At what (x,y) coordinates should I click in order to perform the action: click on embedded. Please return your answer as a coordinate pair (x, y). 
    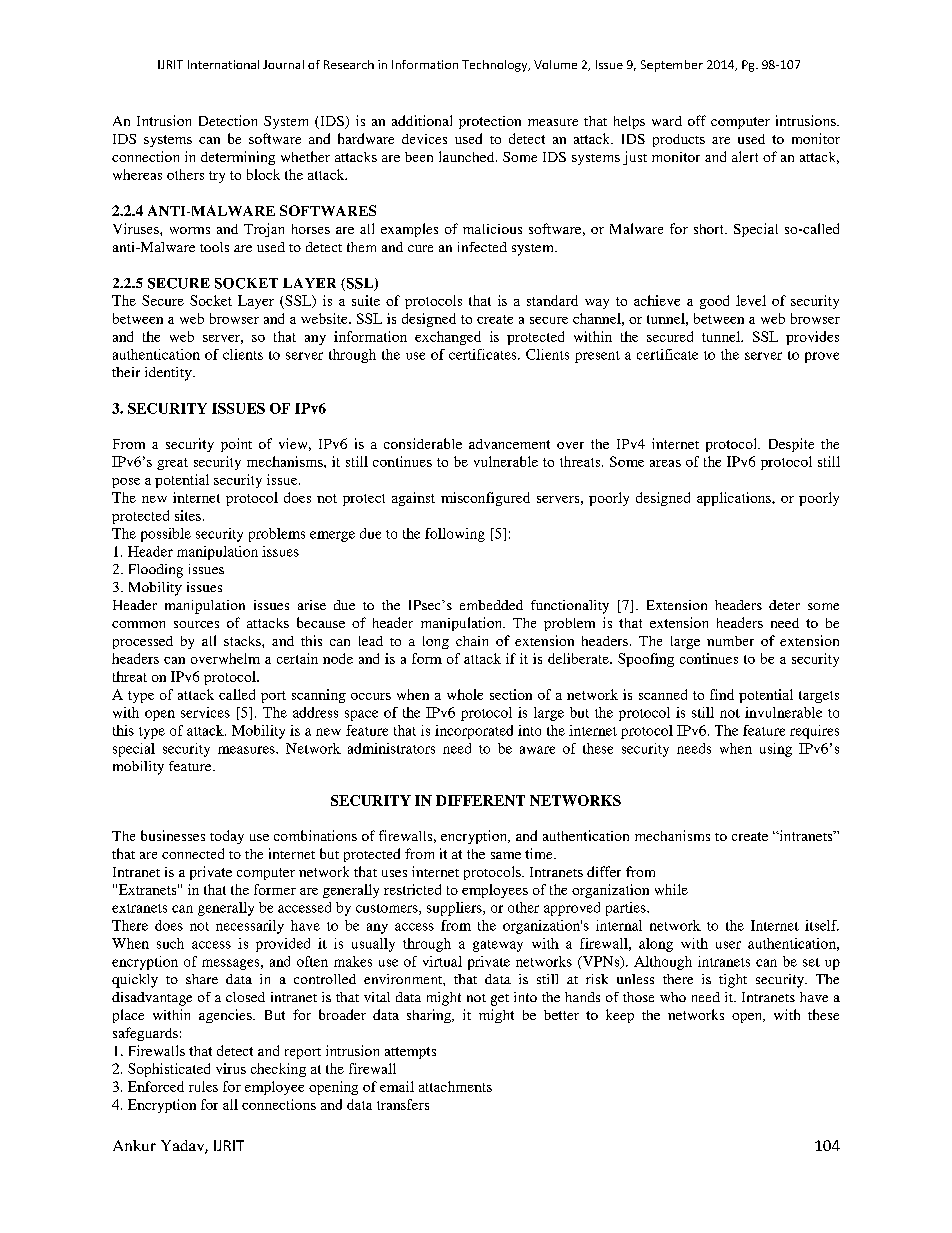
    Looking at the image, I should click on (491, 605).
